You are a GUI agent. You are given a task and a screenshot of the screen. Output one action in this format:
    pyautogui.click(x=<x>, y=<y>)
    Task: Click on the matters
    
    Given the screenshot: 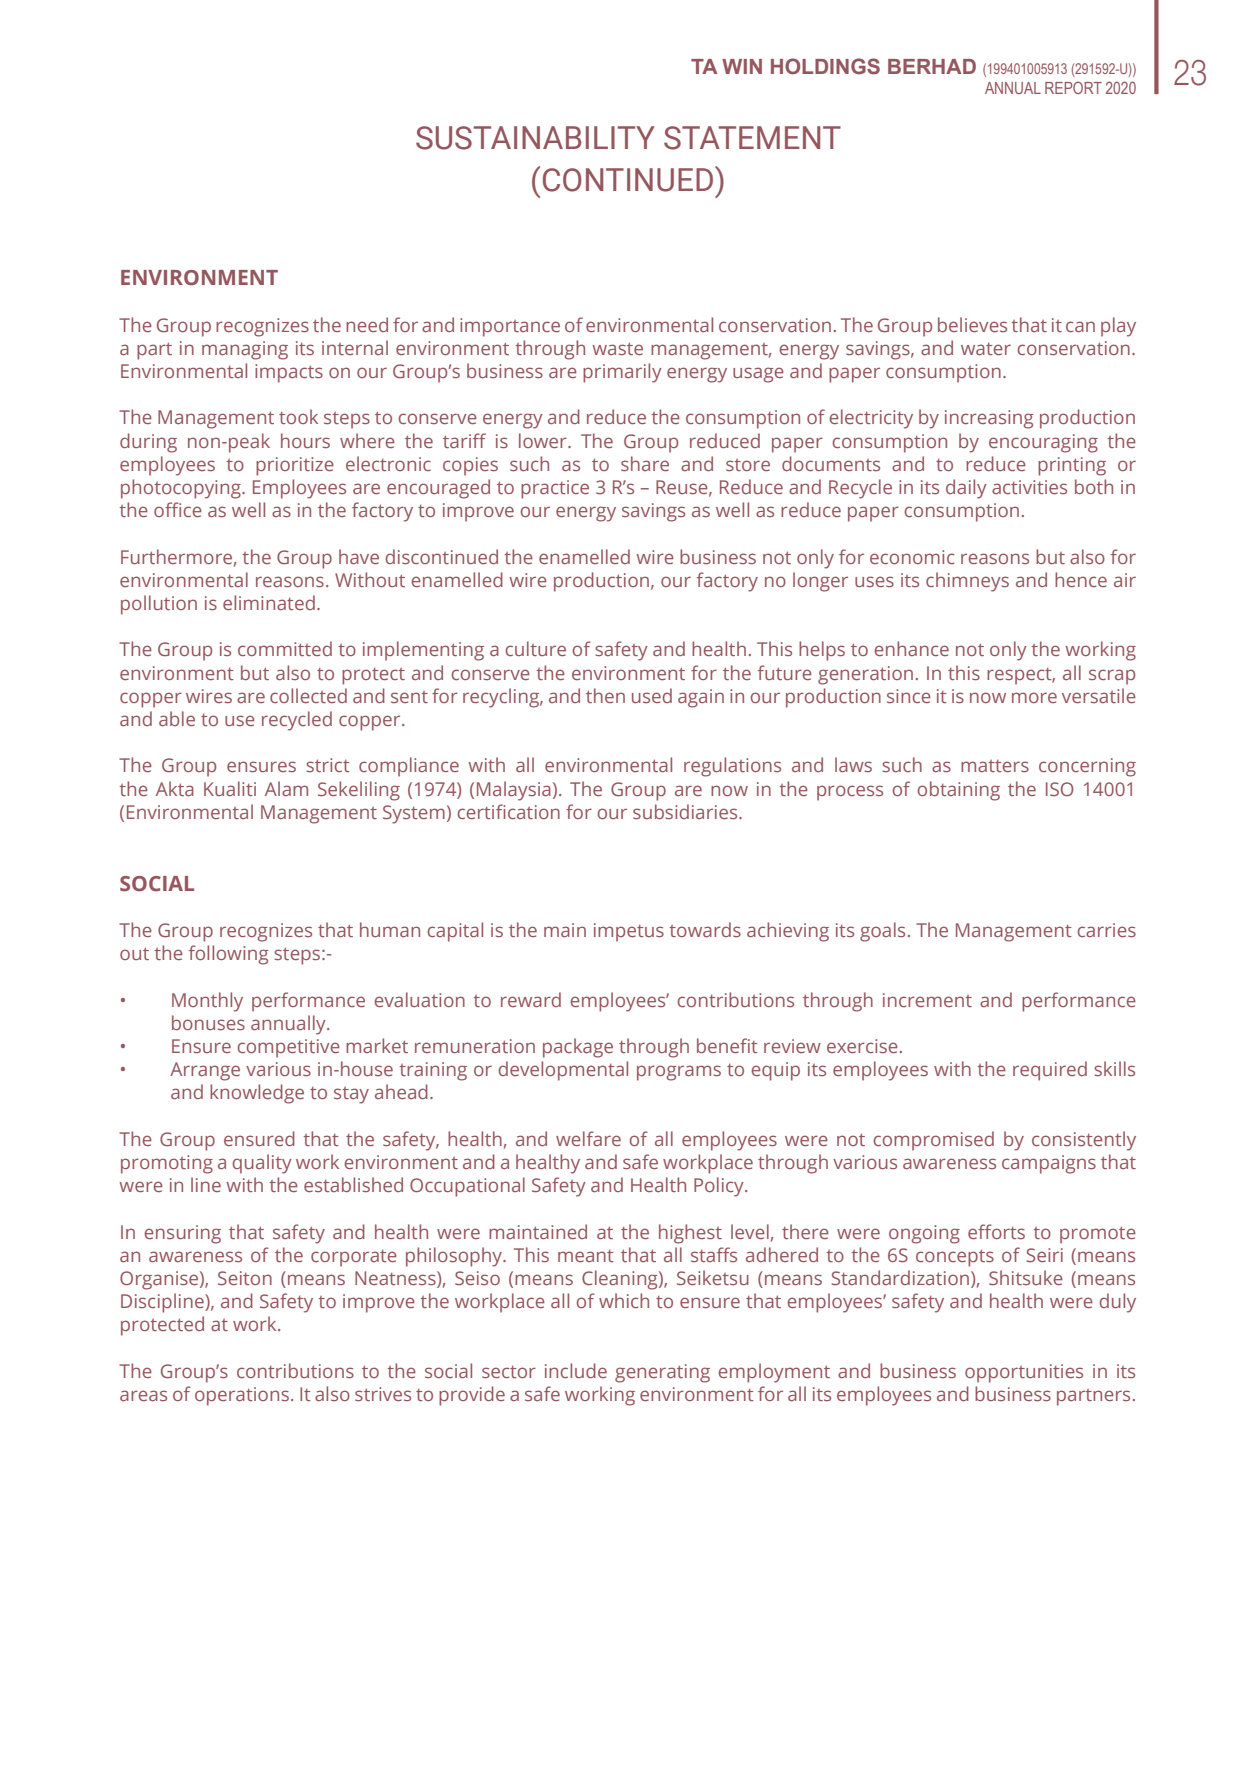 What is the action you would take?
    pyautogui.click(x=995, y=766)
